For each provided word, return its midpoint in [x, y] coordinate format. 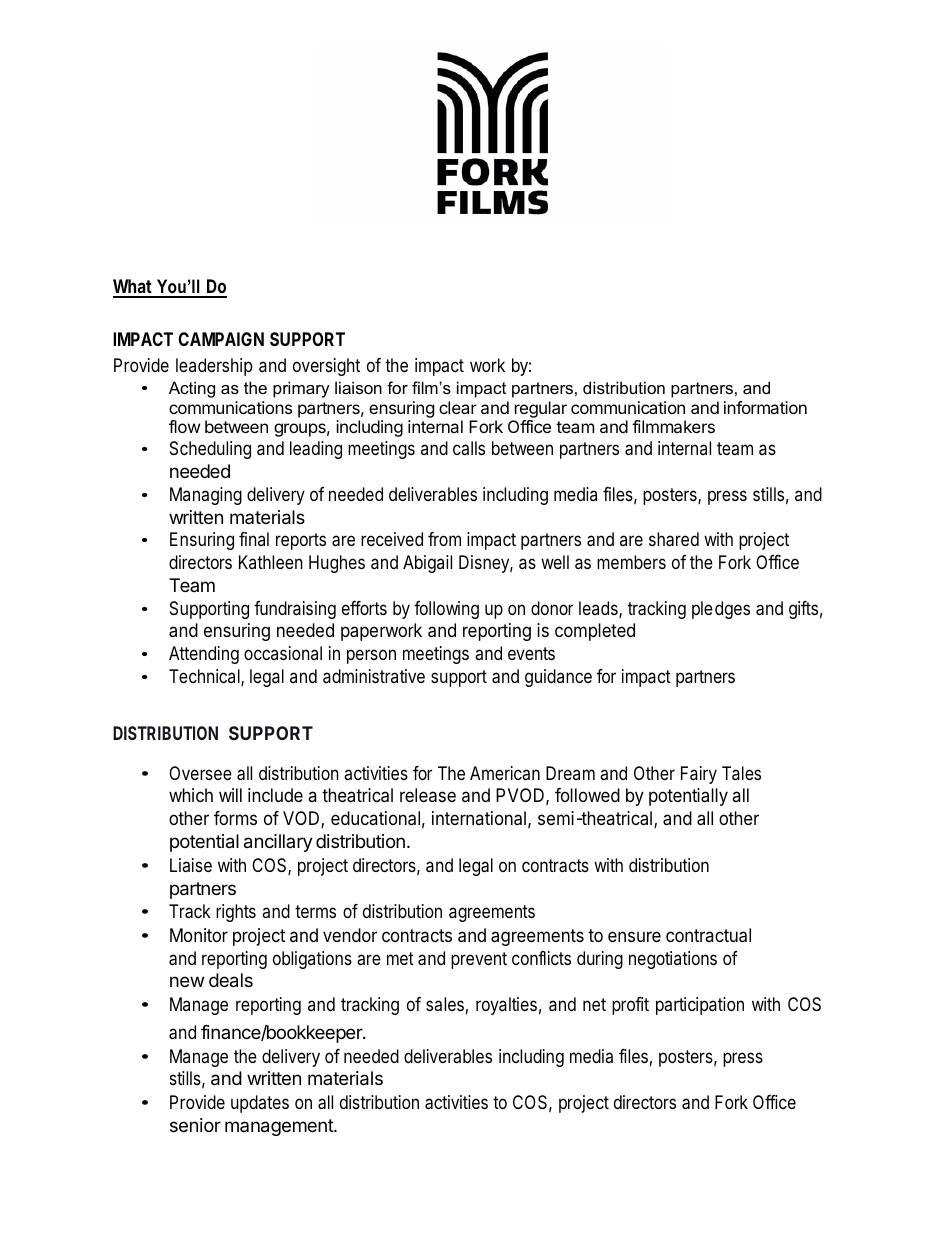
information [765, 407]
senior [195, 1125]
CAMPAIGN [221, 339]
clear [458, 407]
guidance [558, 678]
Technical [205, 677]
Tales [741, 773]
